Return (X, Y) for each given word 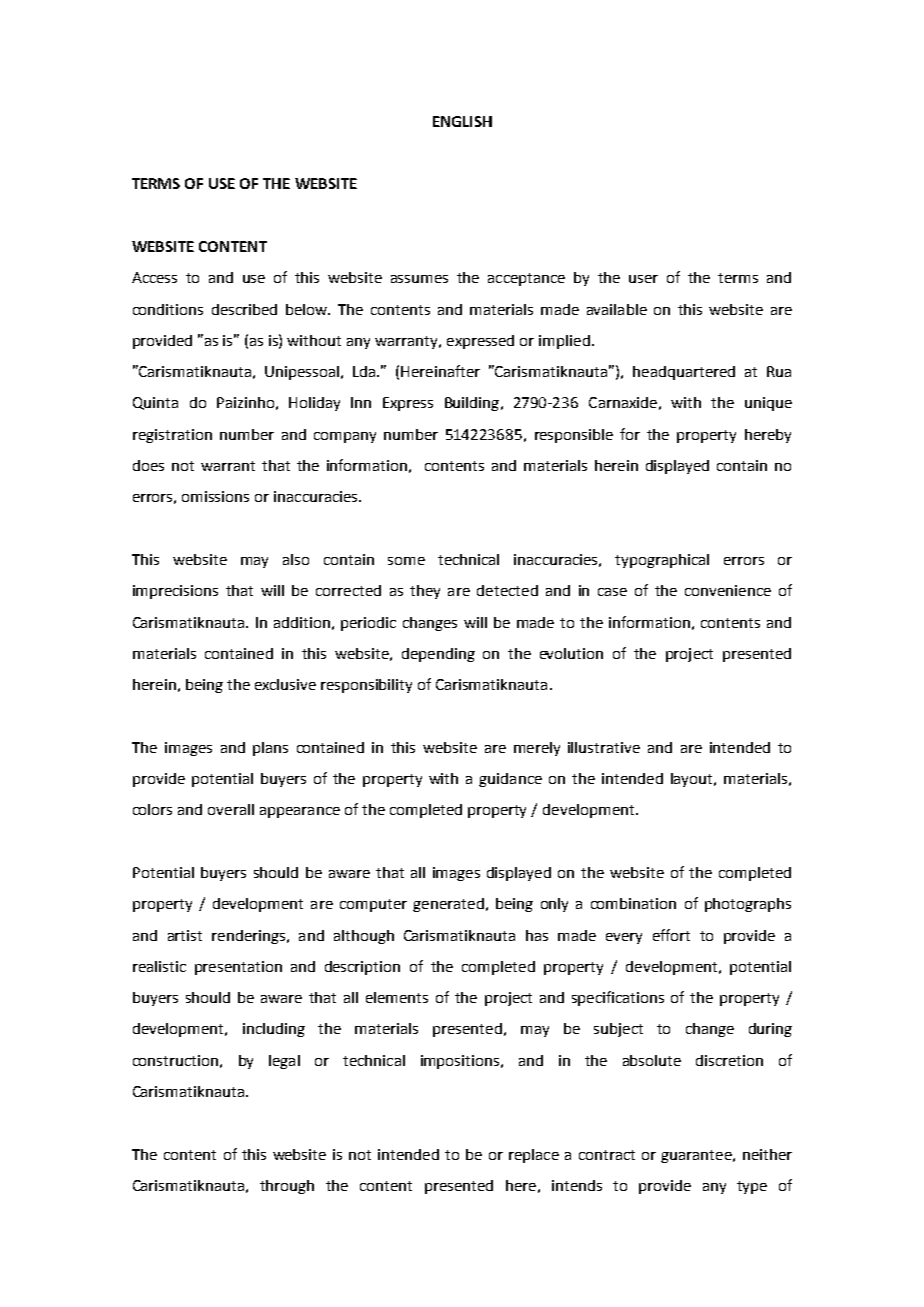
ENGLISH (462, 121)
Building (473, 404)
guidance (510, 780)
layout (693, 780)
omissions (215, 496)
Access (154, 277)
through (287, 1187)
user (643, 279)
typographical (662, 561)
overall (231, 809)
